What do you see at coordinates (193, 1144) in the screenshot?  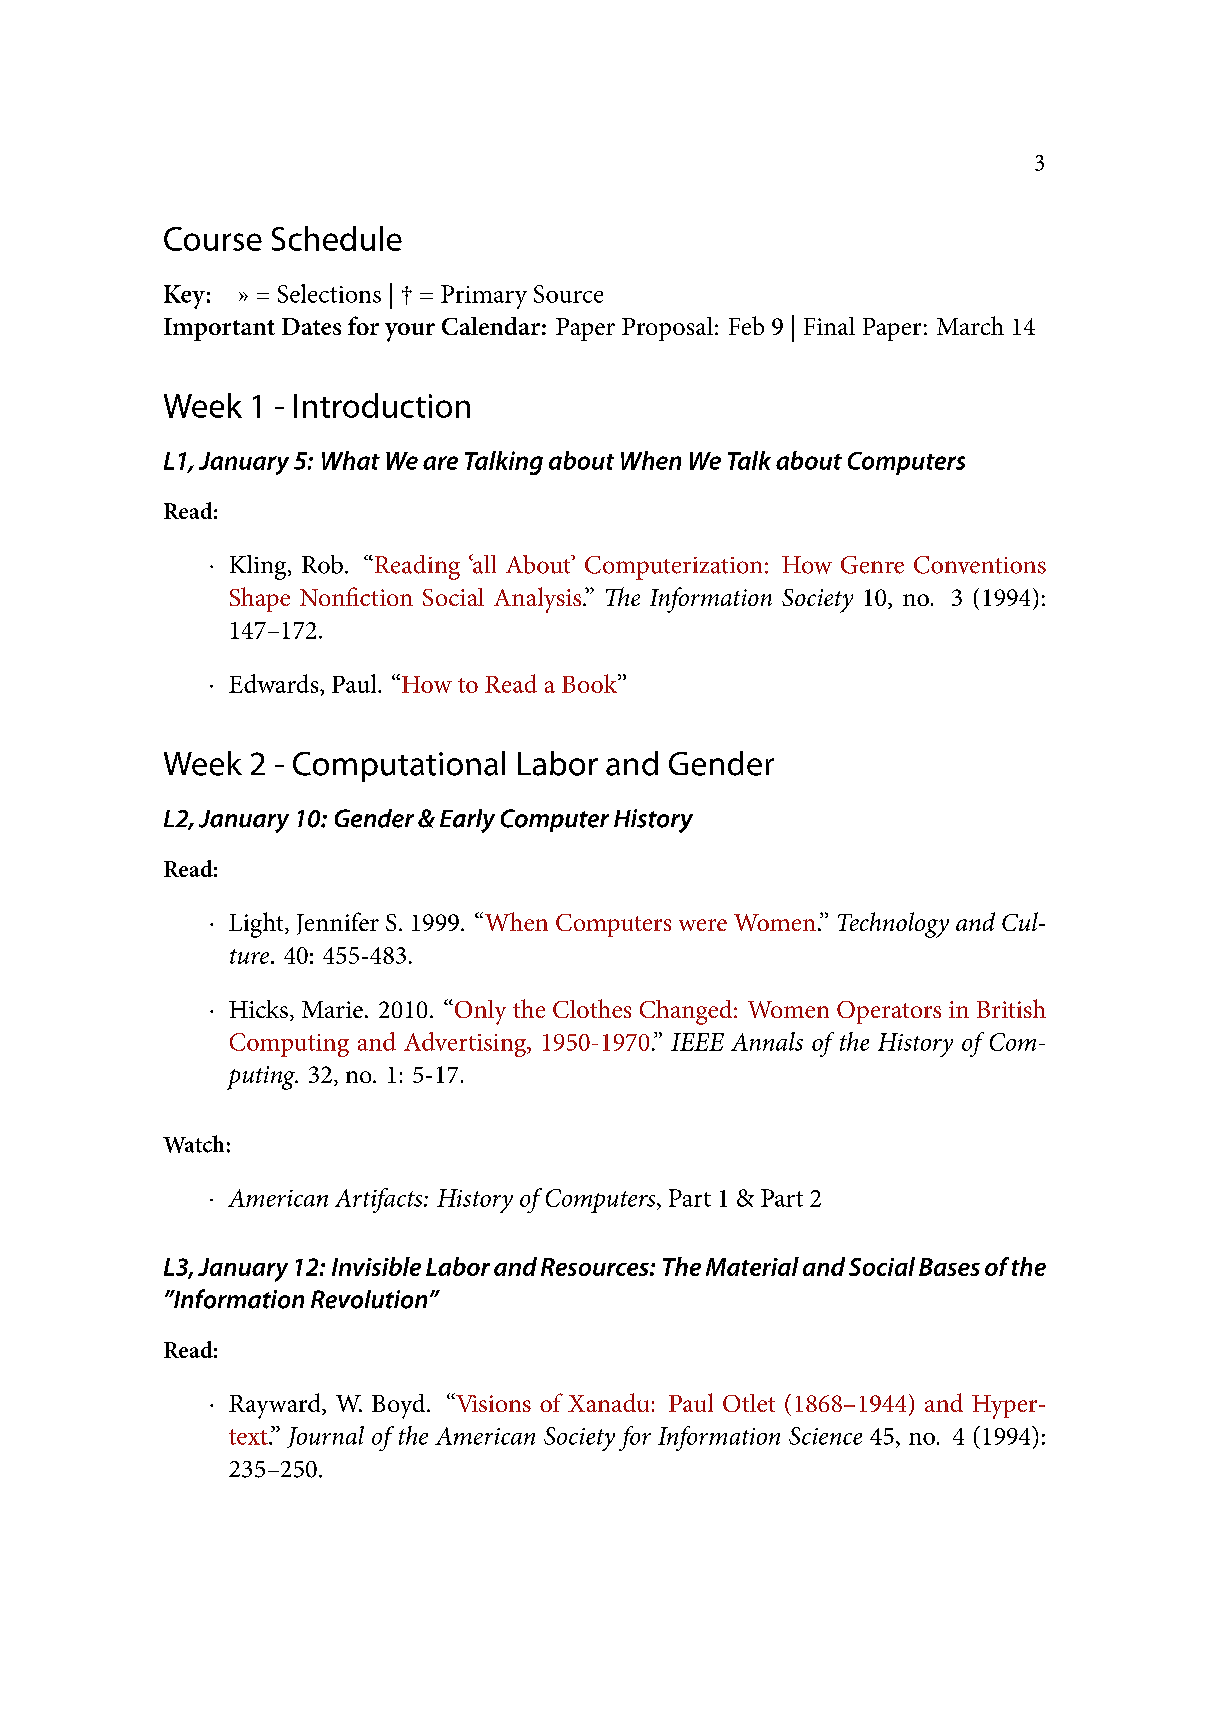 I see `Watch` at bounding box center [193, 1144].
